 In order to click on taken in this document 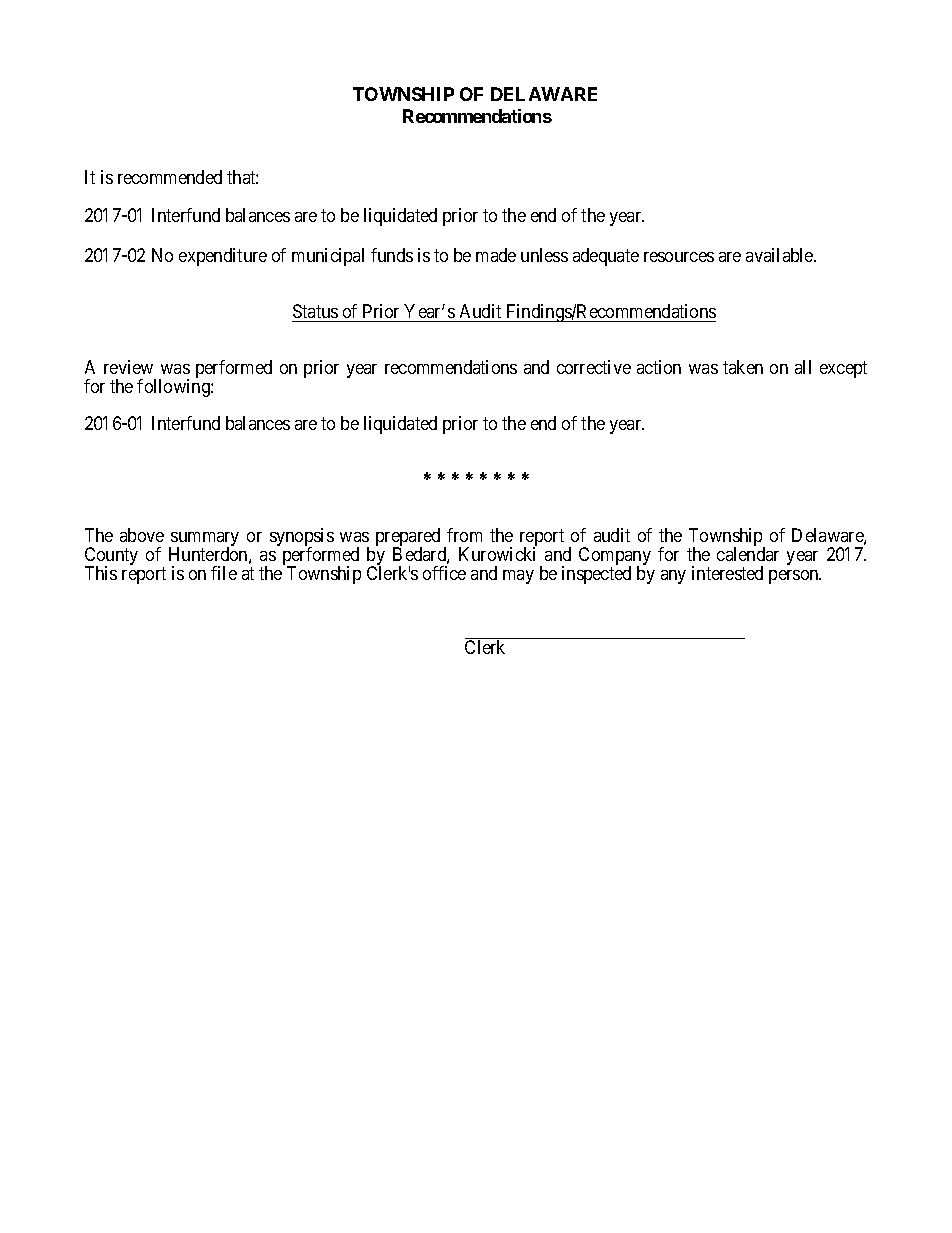, I will do `click(743, 367)`.
